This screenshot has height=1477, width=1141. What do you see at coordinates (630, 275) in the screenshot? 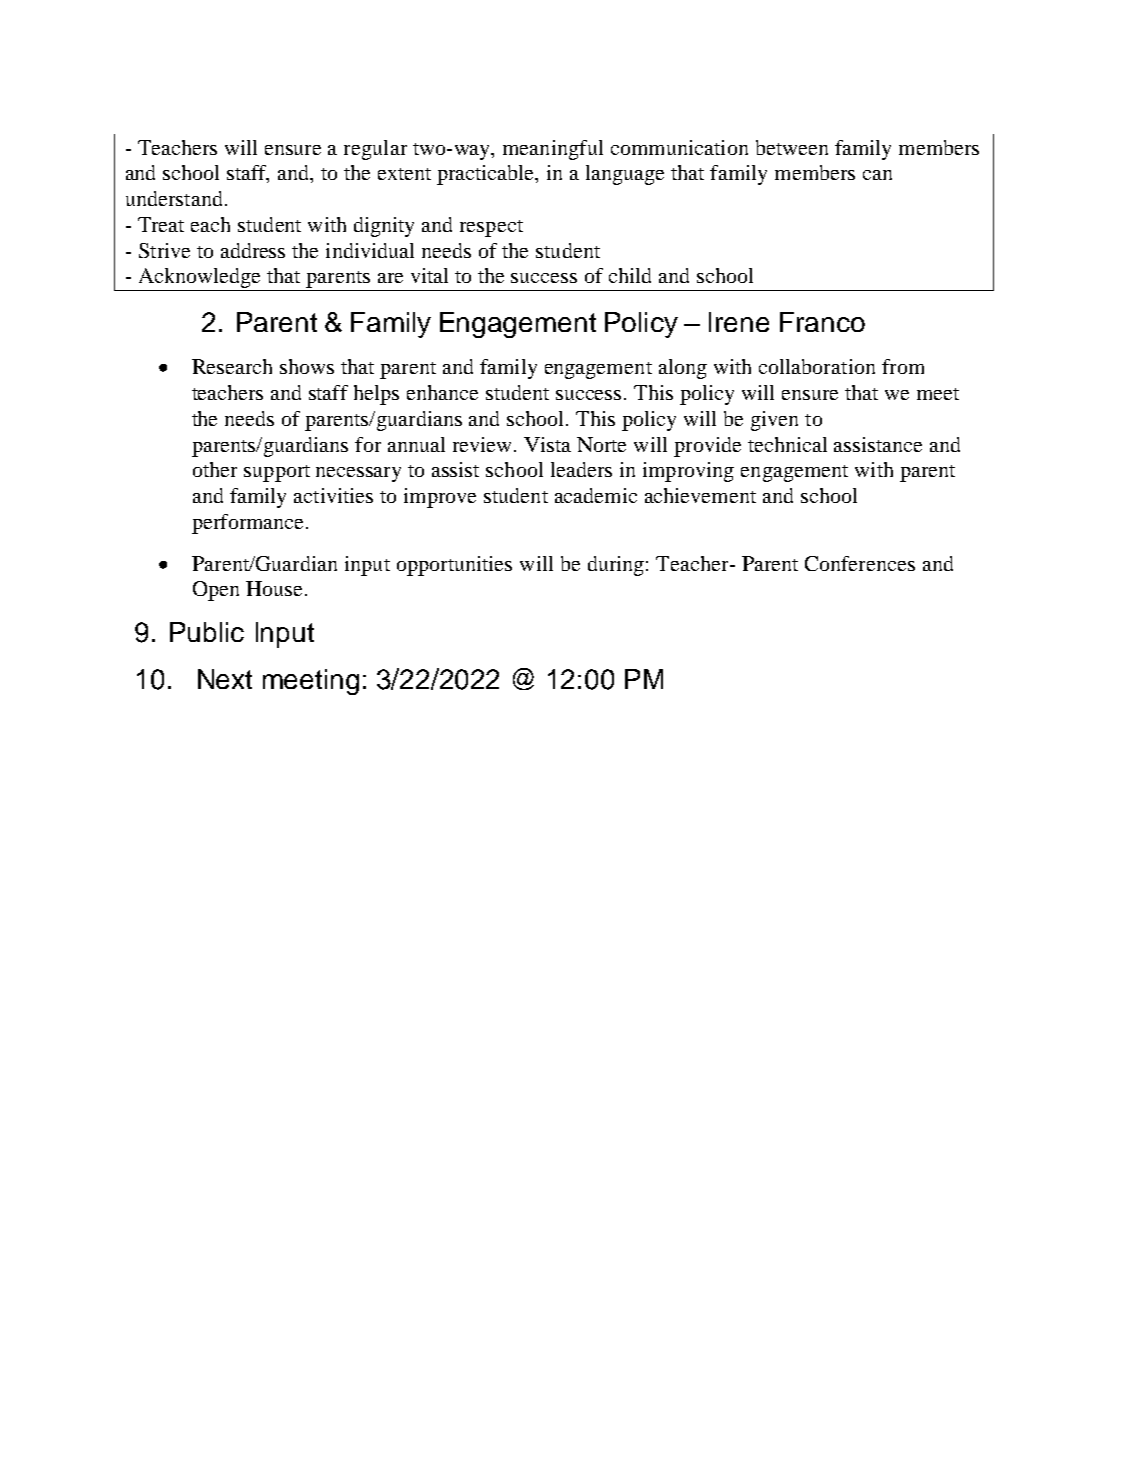
I see `child` at bounding box center [630, 275].
